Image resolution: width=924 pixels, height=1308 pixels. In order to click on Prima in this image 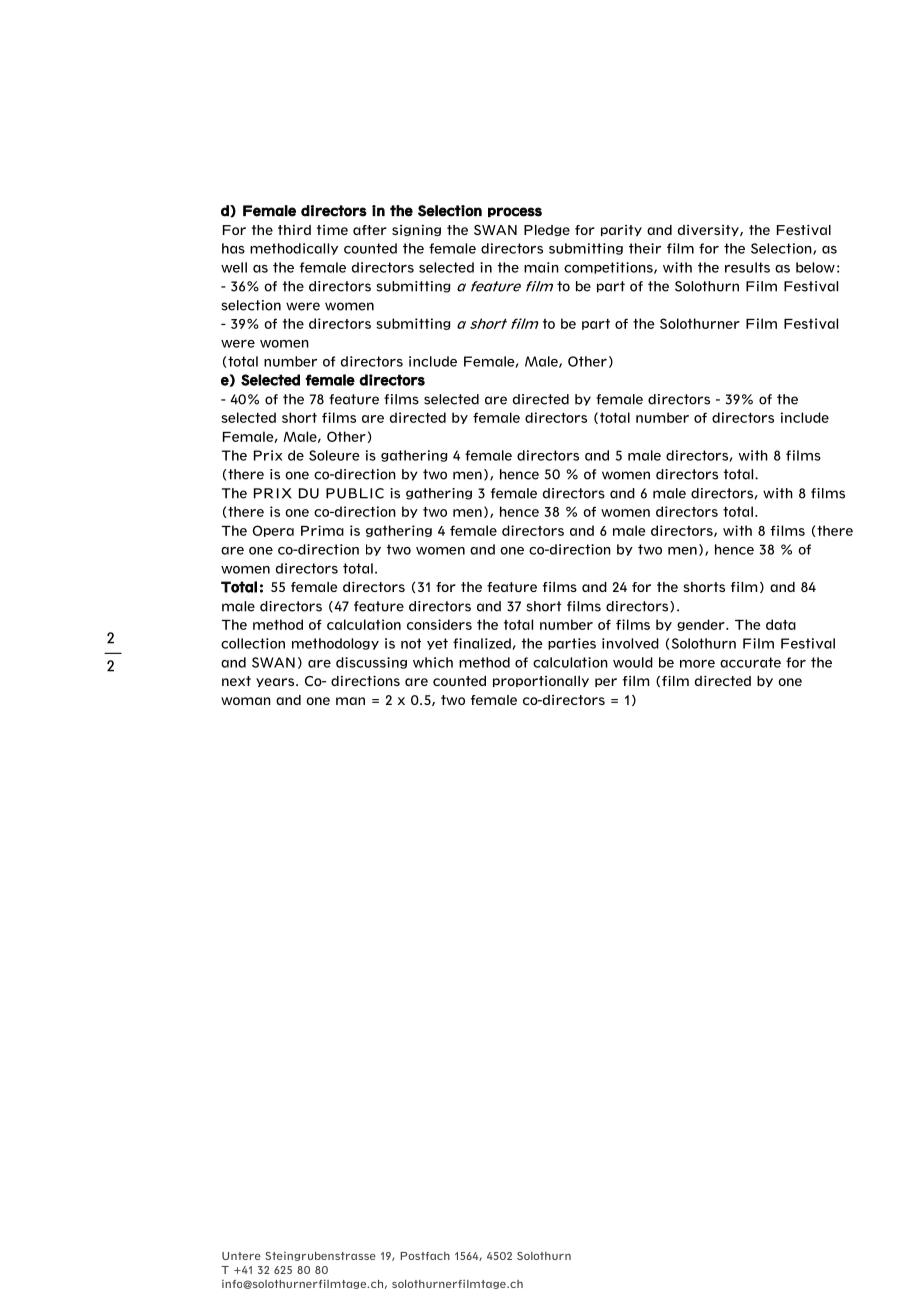, I will do `click(322, 530)`.
